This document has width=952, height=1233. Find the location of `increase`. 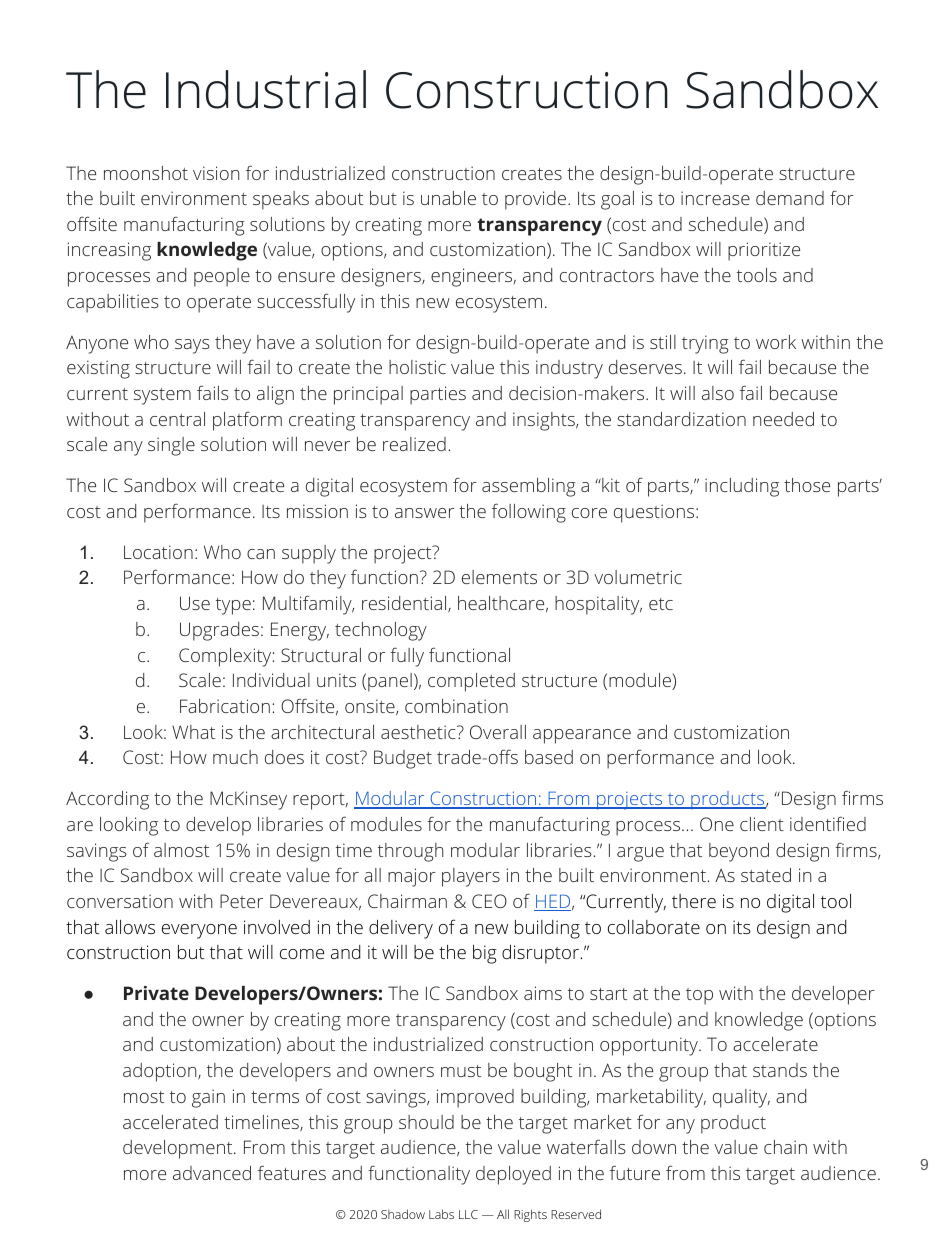

increase is located at coordinates (715, 198).
